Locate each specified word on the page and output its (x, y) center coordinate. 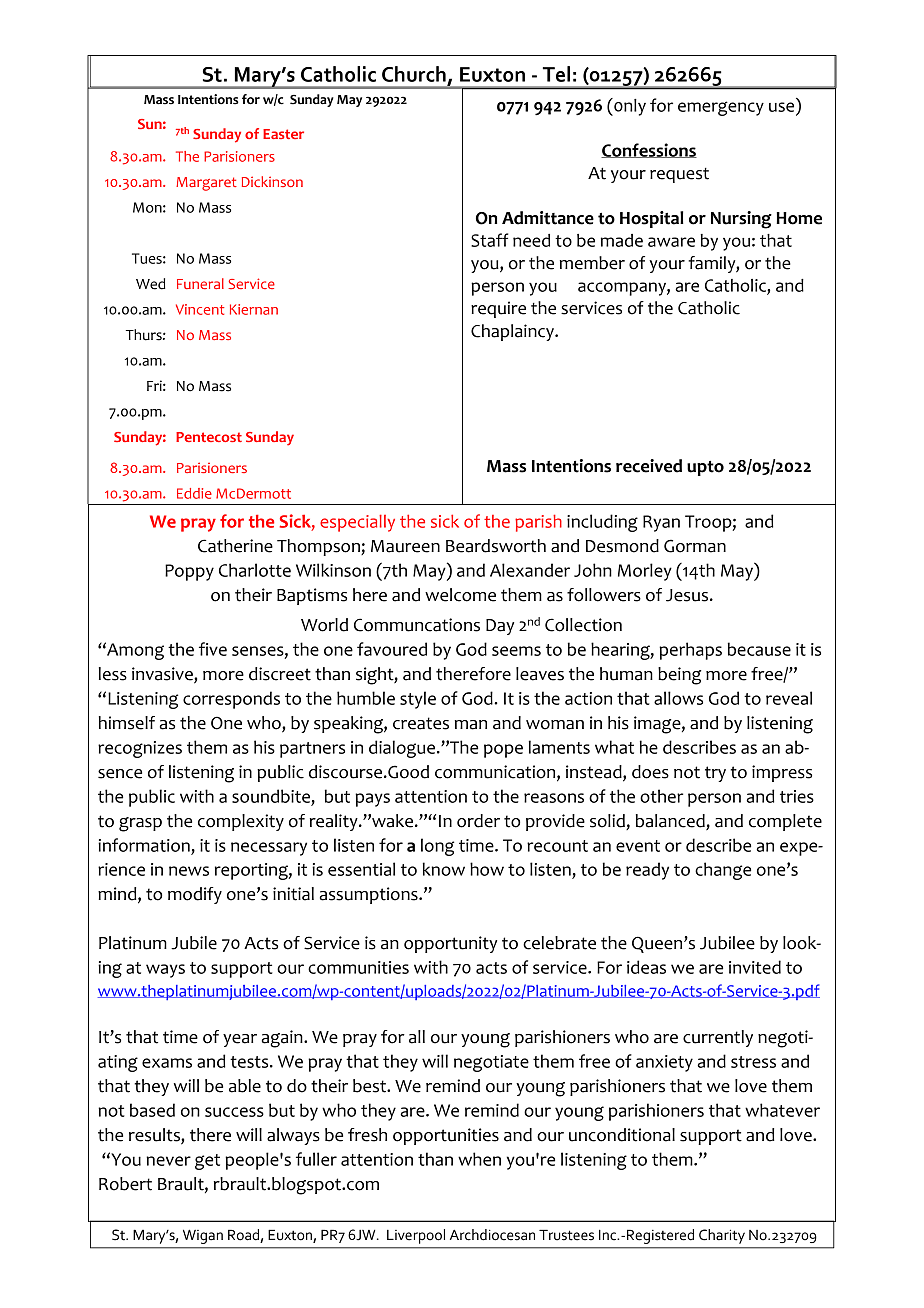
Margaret (206, 184)
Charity (722, 1236)
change (723, 871)
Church (414, 74)
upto (705, 468)
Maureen (405, 546)
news (189, 871)
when (479, 1159)
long (437, 847)
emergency (721, 108)
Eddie (194, 493)
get (207, 1162)
